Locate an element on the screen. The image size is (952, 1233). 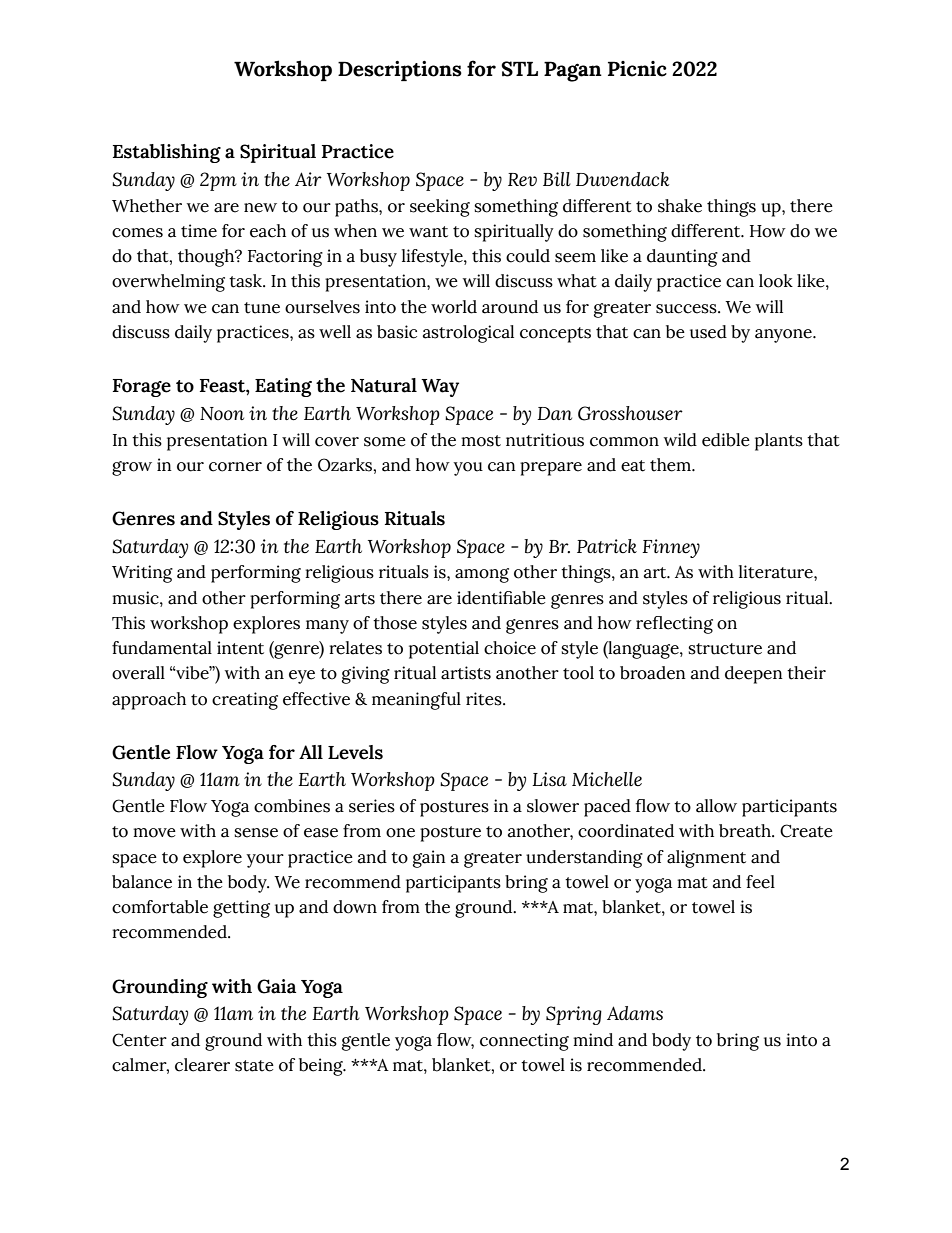
connecting is located at coordinates (524, 1042).
